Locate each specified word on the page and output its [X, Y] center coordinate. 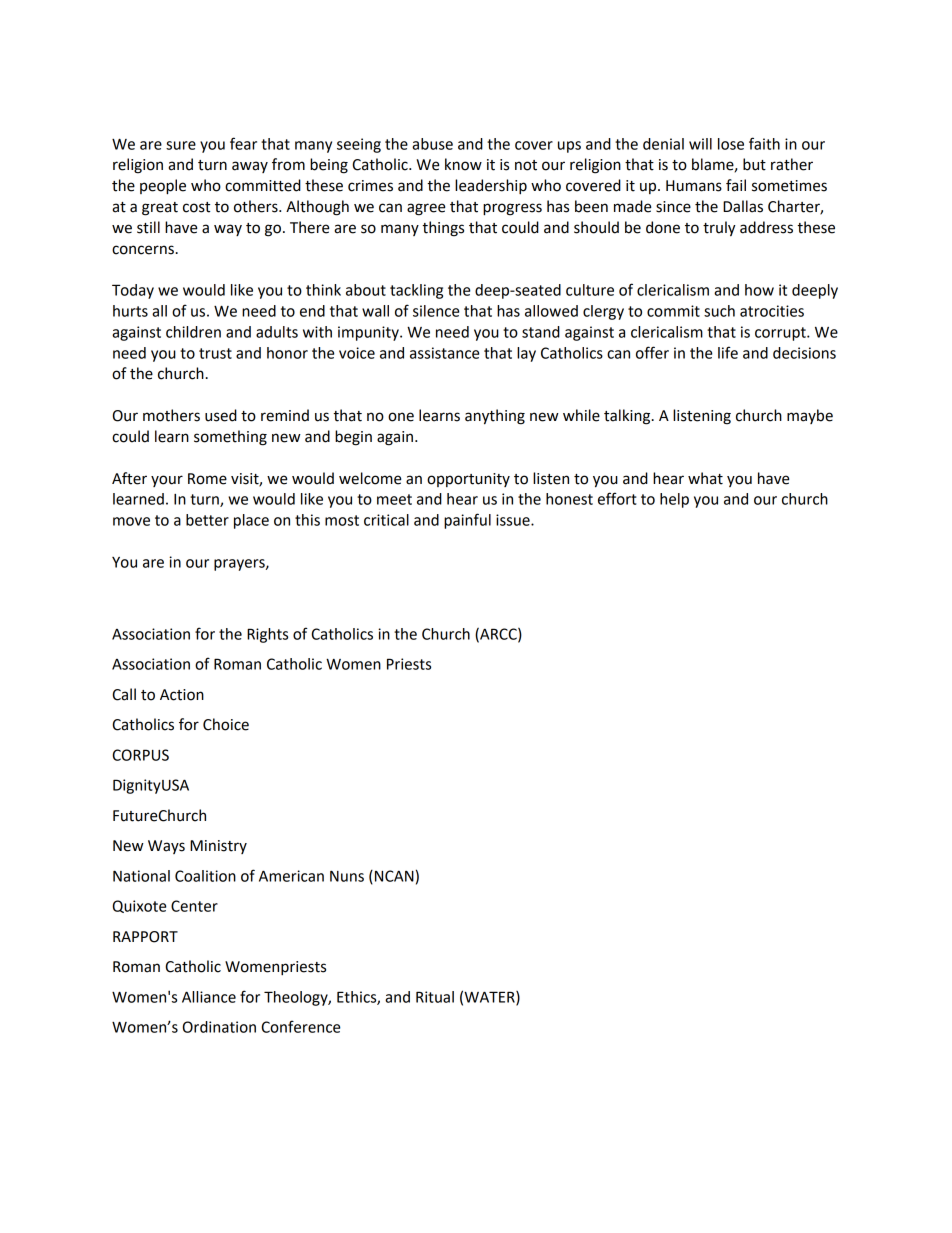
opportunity [468, 480]
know [463, 164]
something [230, 438]
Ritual [435, 997]
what [705, 478]
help [674, 500]
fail [736, 185]
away [250, 167]
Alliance [209, 997]
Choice [226, 724]
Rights [267, 635]
